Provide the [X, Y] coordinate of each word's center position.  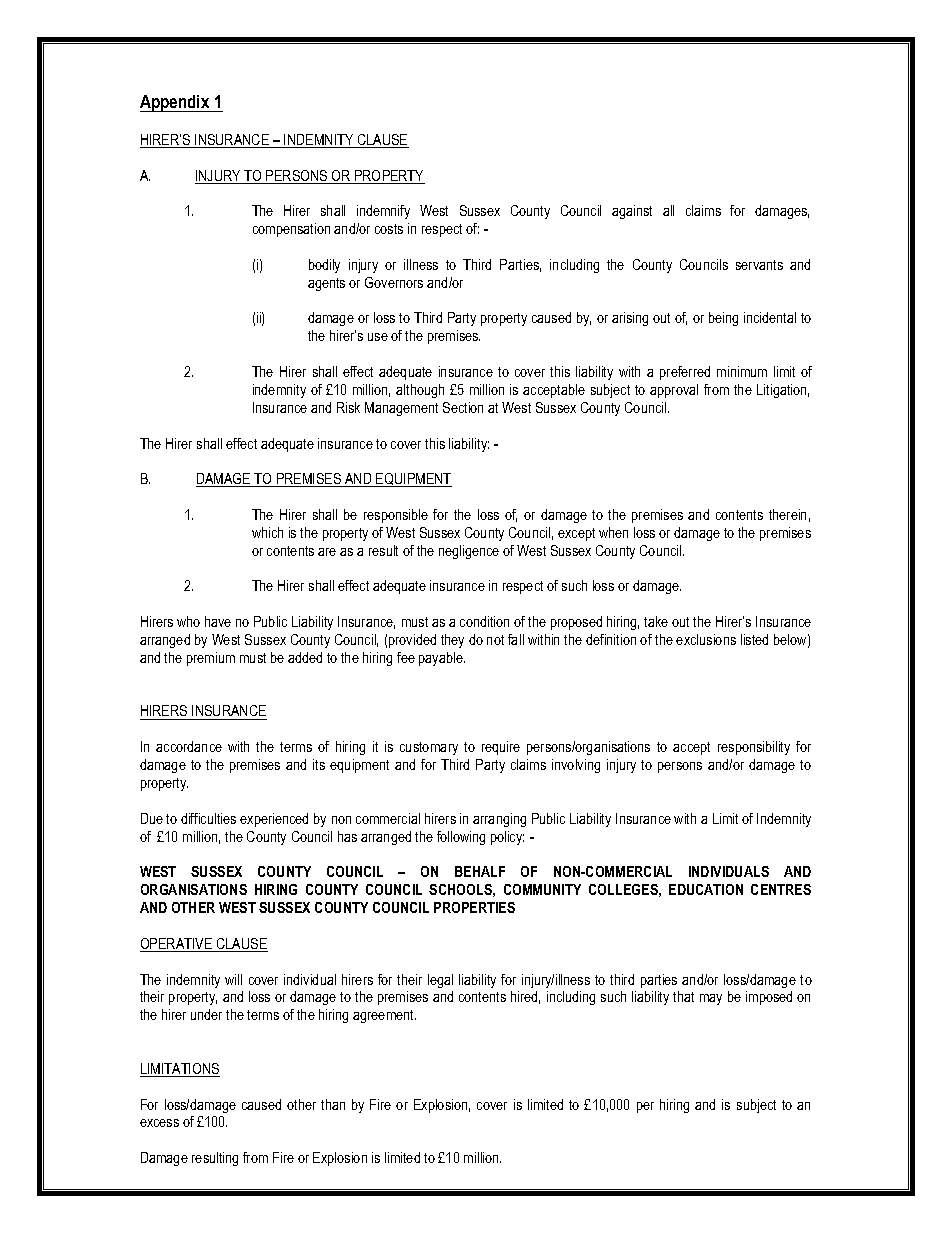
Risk [348, 407]
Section [463, 407]
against [632, 212]
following [461, 838]
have [218, 621]
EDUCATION [706, 889]
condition [484, 621]
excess [159, 1123]
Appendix [176, 103]
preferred [685, 373]
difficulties [208, 818]
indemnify [383, 212]
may [711, 999]
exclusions [706, 639]
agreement [384, 1016]
